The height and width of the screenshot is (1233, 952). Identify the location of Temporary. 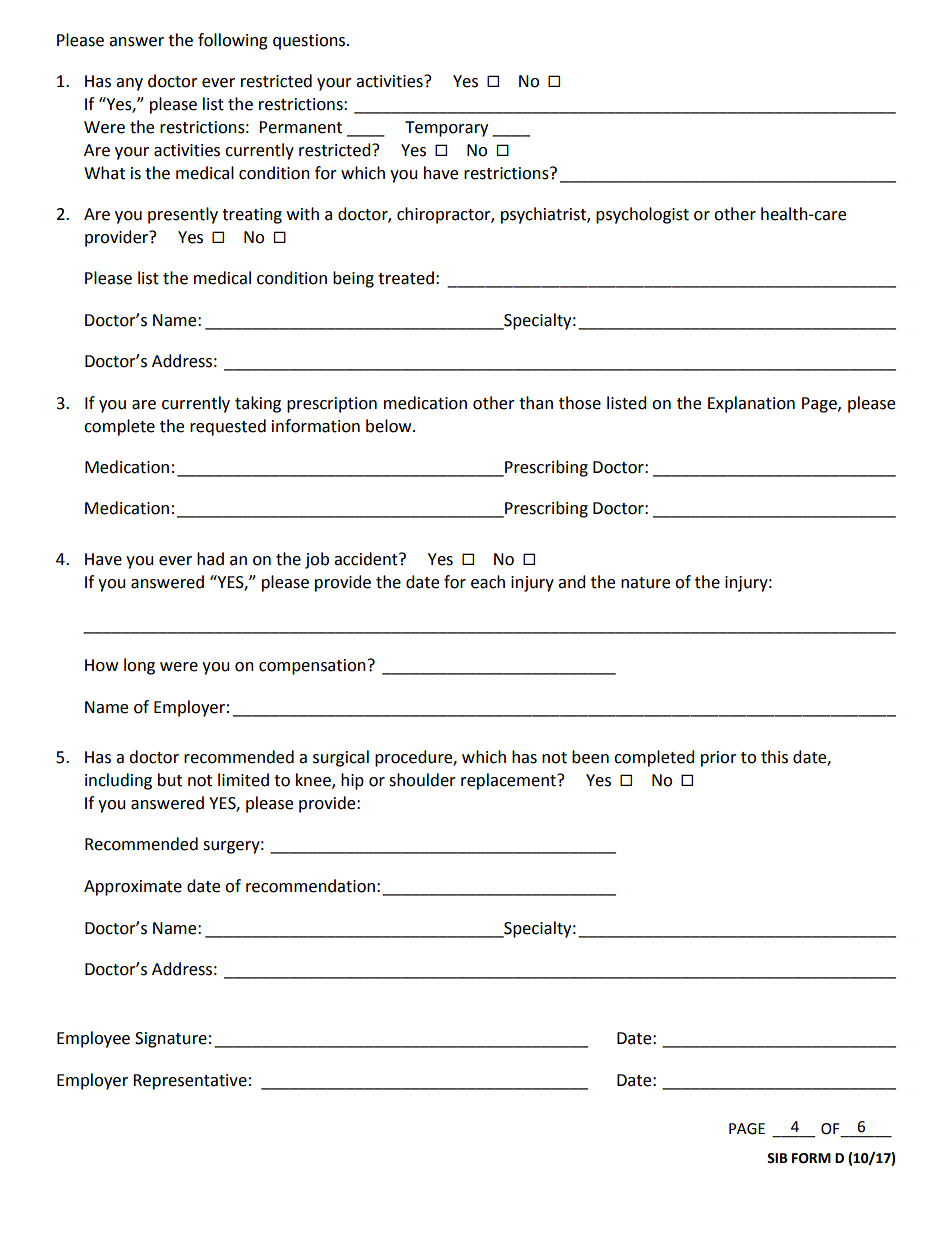
(446, 129).
